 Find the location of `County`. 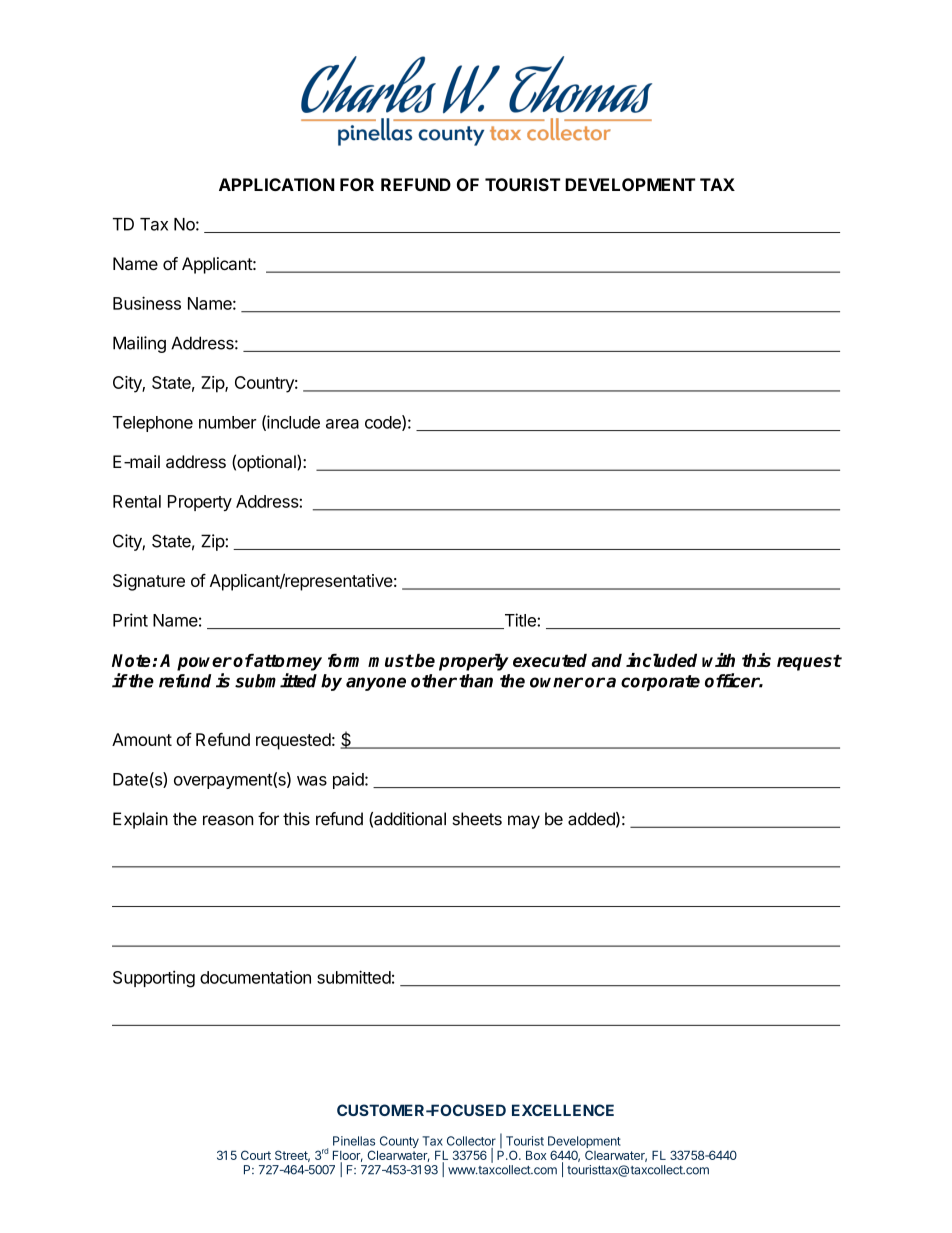

County is located at coordinates (398, 1143).
